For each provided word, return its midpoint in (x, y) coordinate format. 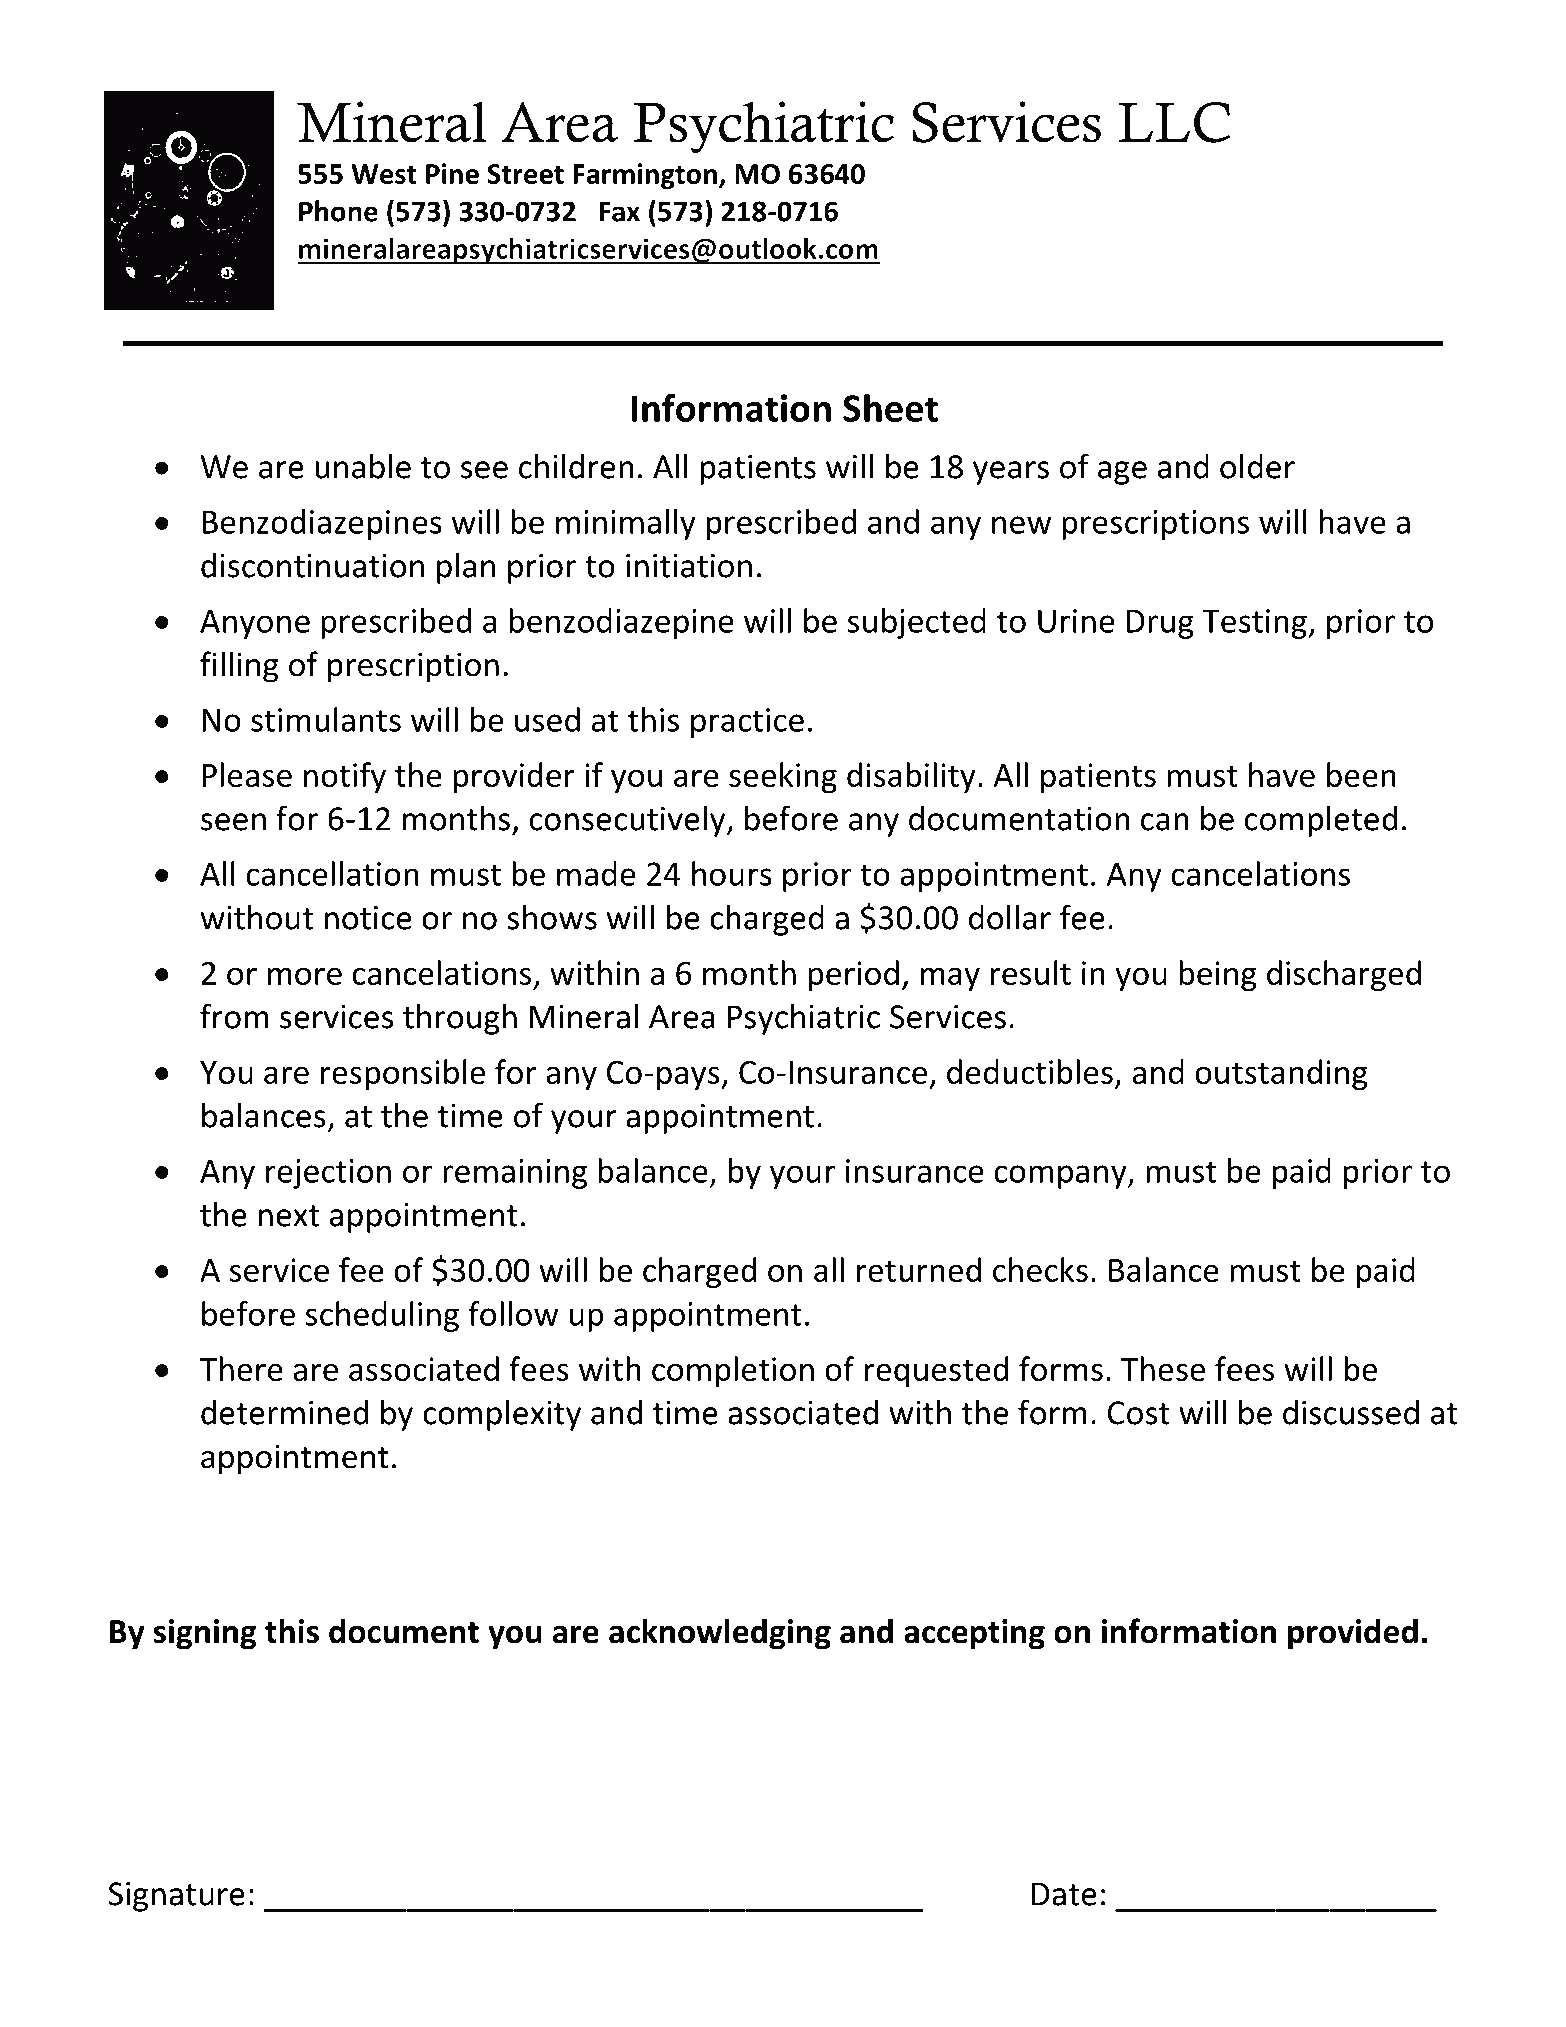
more (305, 976)
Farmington (645, 176)
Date (1064, 1894)
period (853, 975)
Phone (338, 211)
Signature (176, 1897)
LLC (1174, 122)
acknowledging (720, 1634)
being (1218, 975)
